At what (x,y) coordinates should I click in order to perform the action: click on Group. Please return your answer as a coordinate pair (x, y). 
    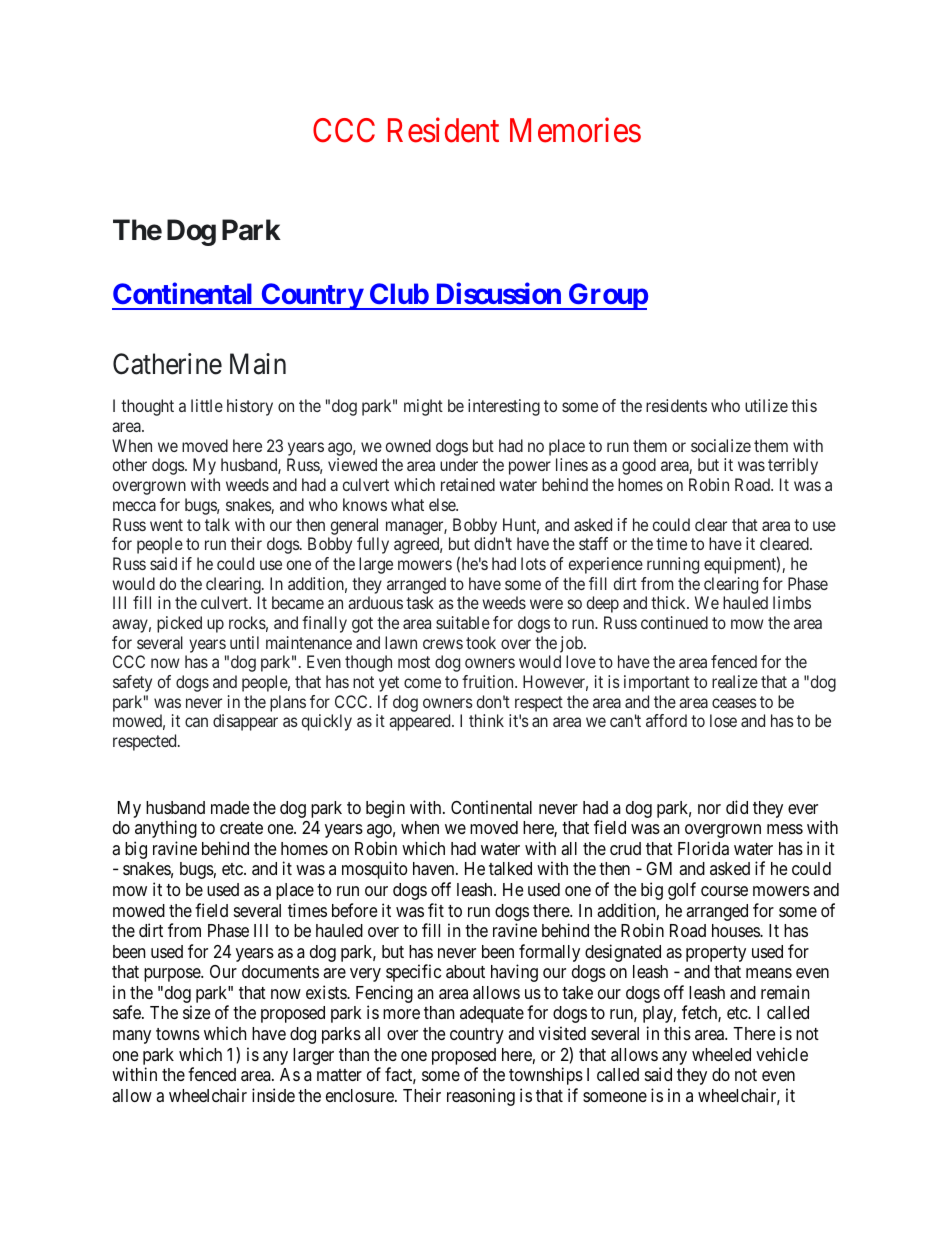
    Looking at the image, I should click on (607, 296).
